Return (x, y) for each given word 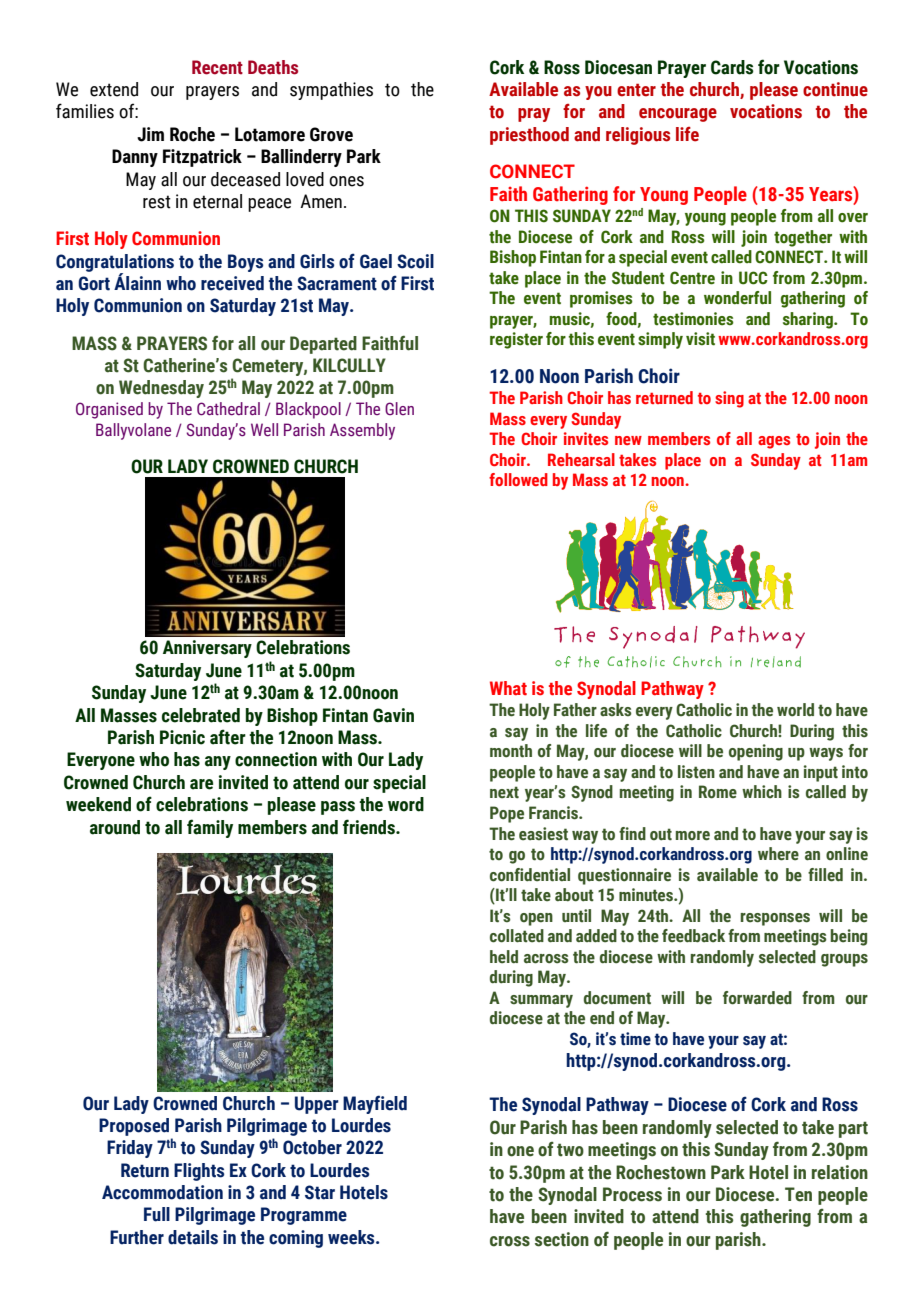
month (511, 751)
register (516, 340)
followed (518, 479)
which (762, 792)
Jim (150, 134)
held (504, 957)
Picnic (182, 737)
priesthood (529, 136)
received (232, 283)
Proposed (134, 1127)
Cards (732, 67)
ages (774, 442)
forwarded (757, 998)
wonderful (737, 298)
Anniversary (207, 649)
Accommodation (162, 1192)
